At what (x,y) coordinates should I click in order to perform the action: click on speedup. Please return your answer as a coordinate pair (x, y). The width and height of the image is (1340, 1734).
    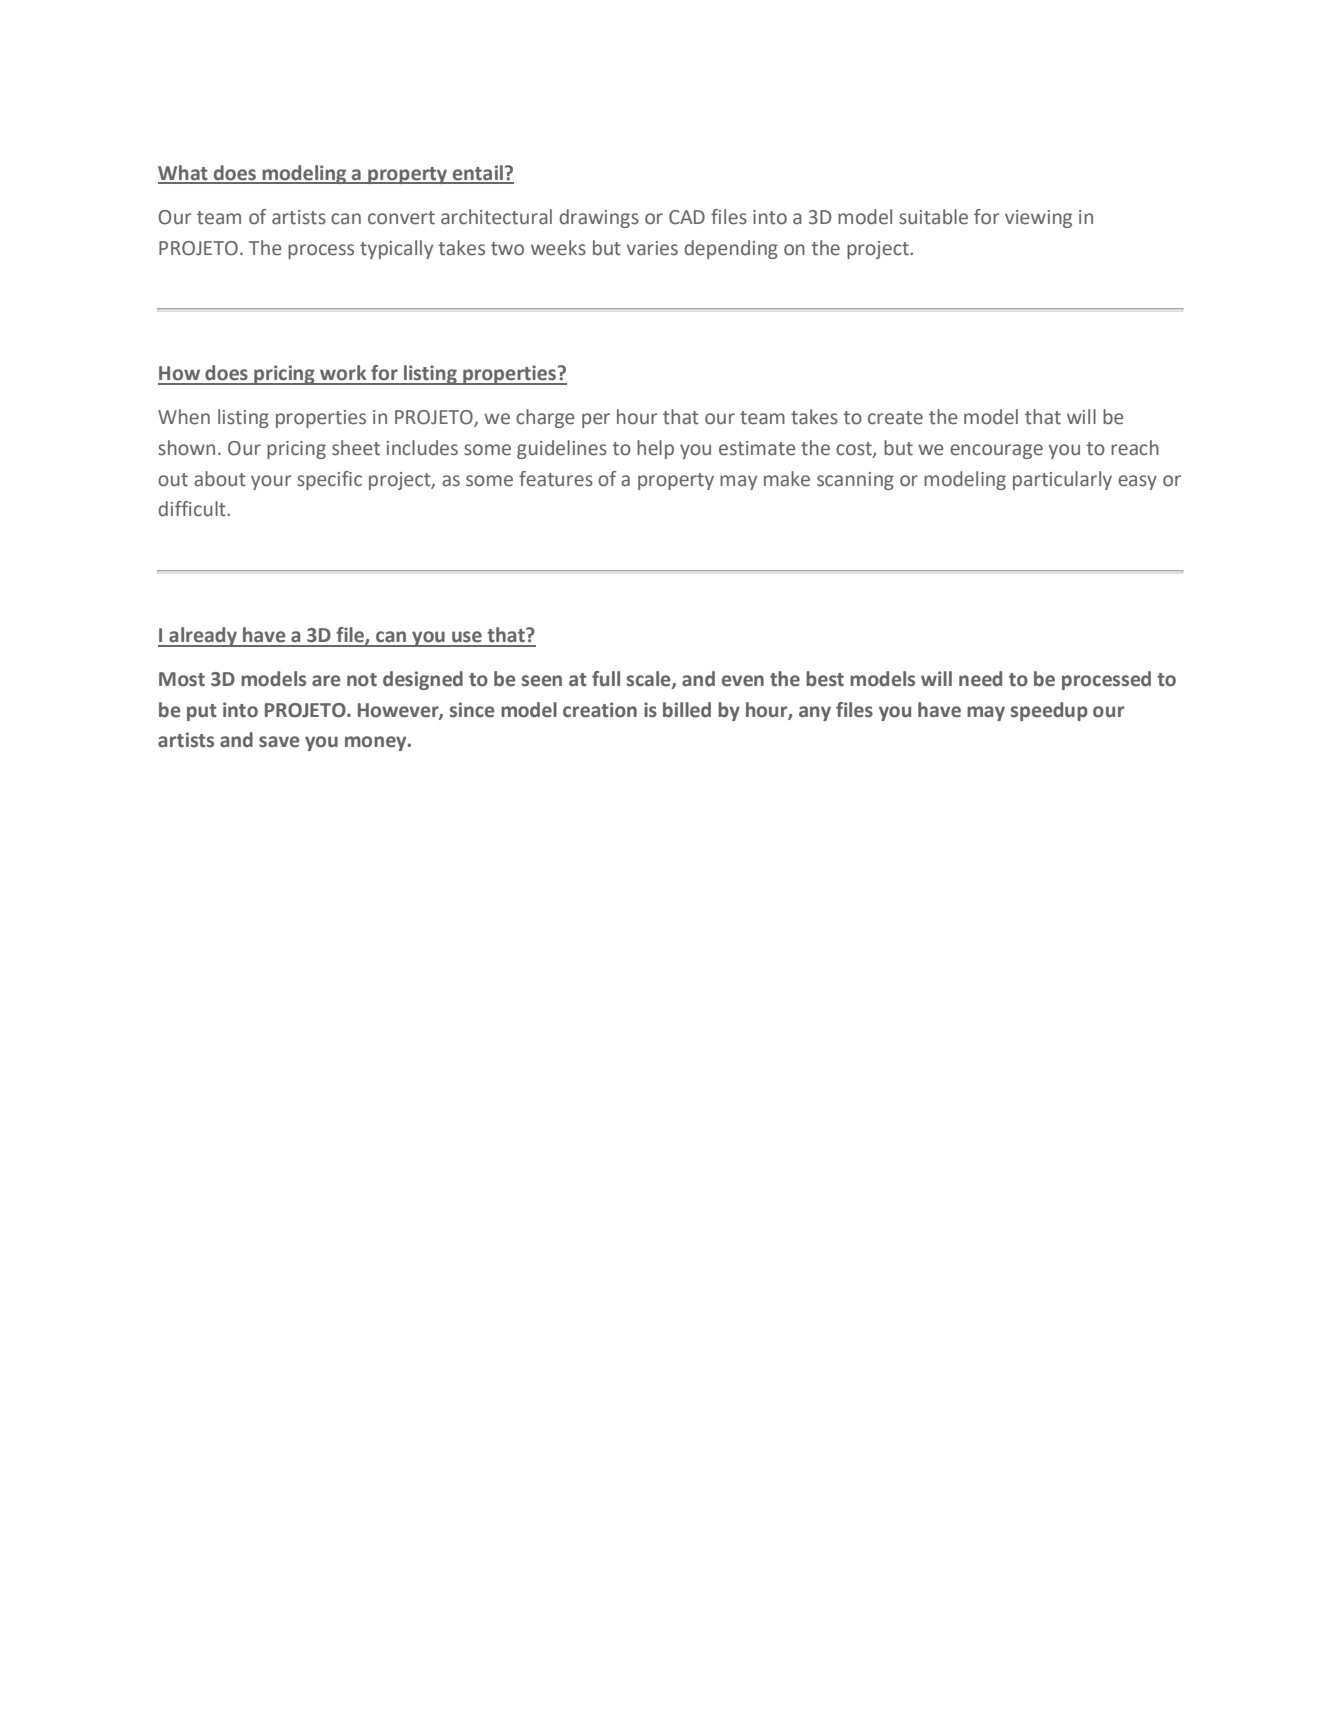
    Looking at the image, I should click on (1049, 711).
